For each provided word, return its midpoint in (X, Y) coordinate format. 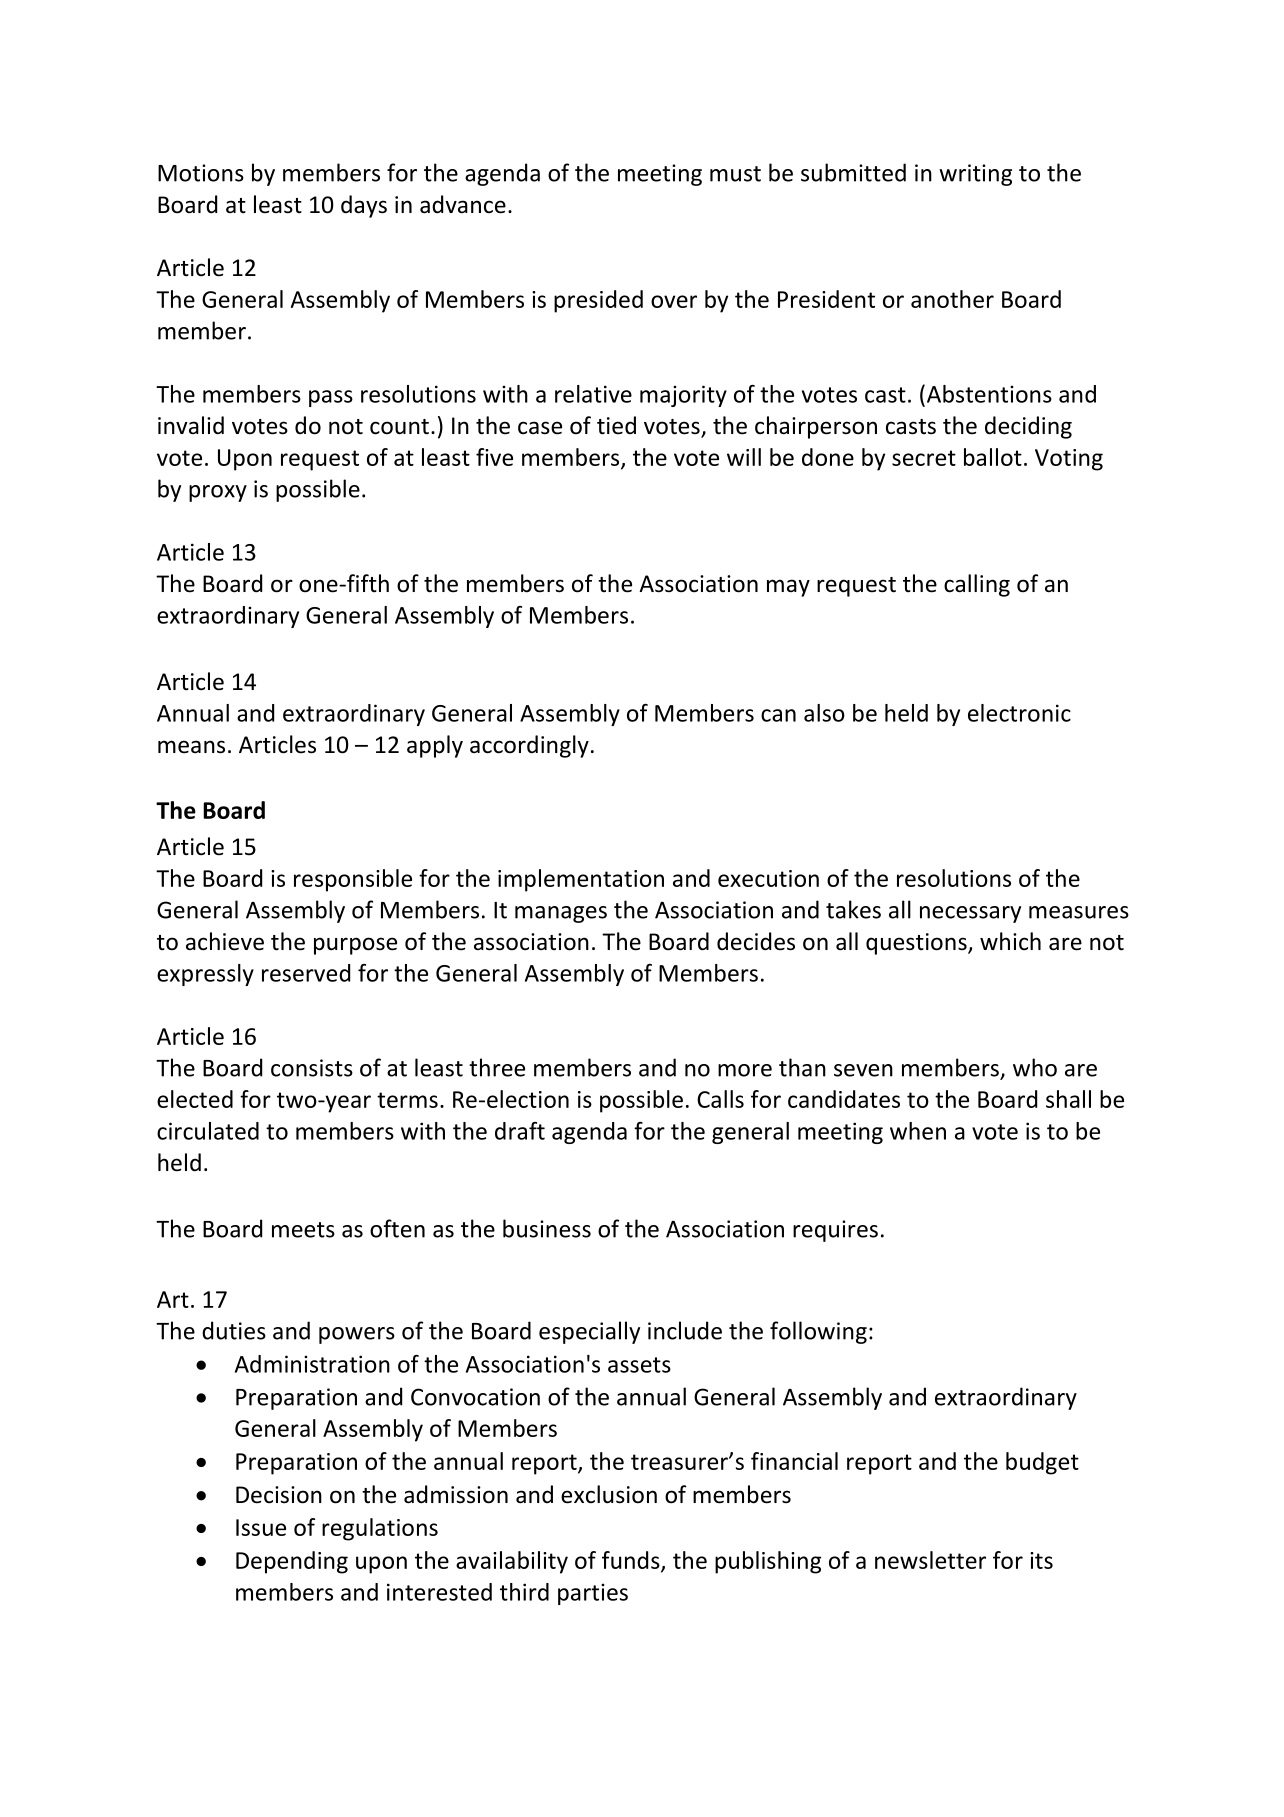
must (735, 174)
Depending (292, 1562)
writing (975, 175)
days (364, 206)
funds (632, 1561)
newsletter (930, 1560)
